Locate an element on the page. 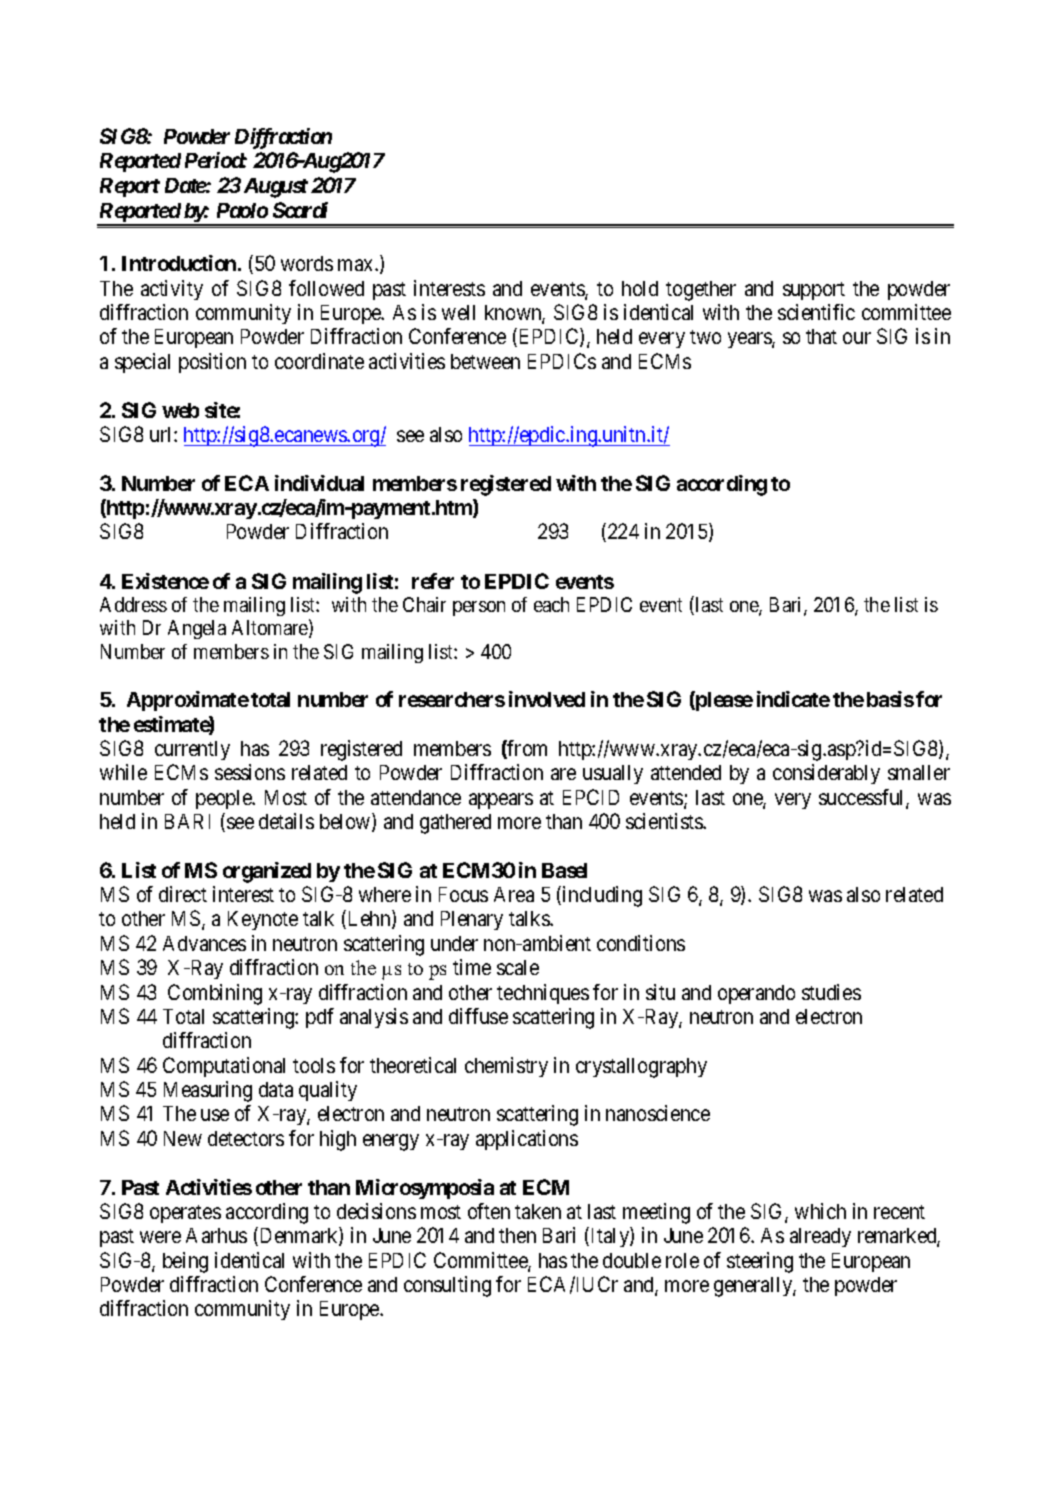  well is located at coordinates (458, 312).
